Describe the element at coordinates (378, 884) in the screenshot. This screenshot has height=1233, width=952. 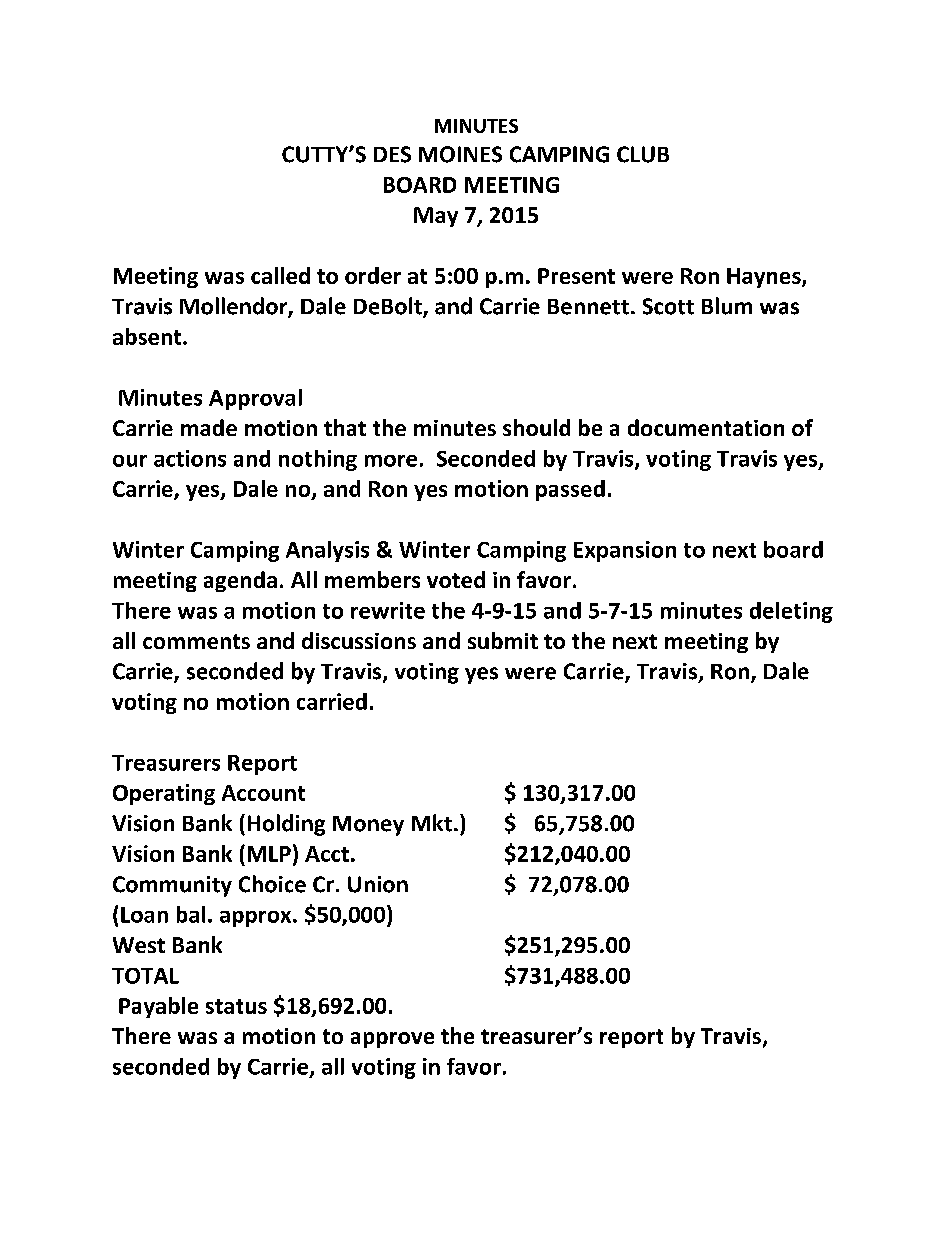
I see `Union` at that location.
